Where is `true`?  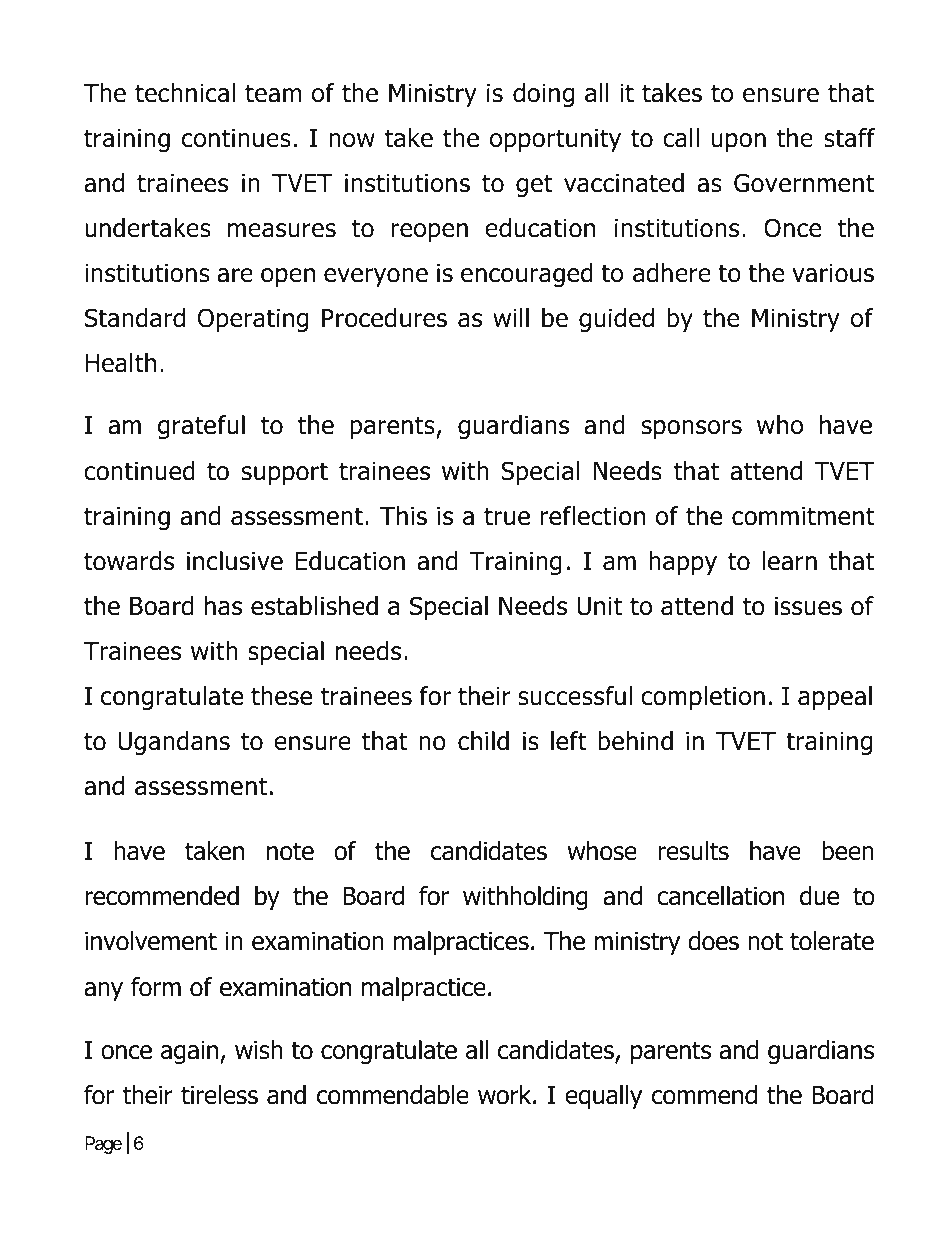 true is located at coordinates (507, 516).
